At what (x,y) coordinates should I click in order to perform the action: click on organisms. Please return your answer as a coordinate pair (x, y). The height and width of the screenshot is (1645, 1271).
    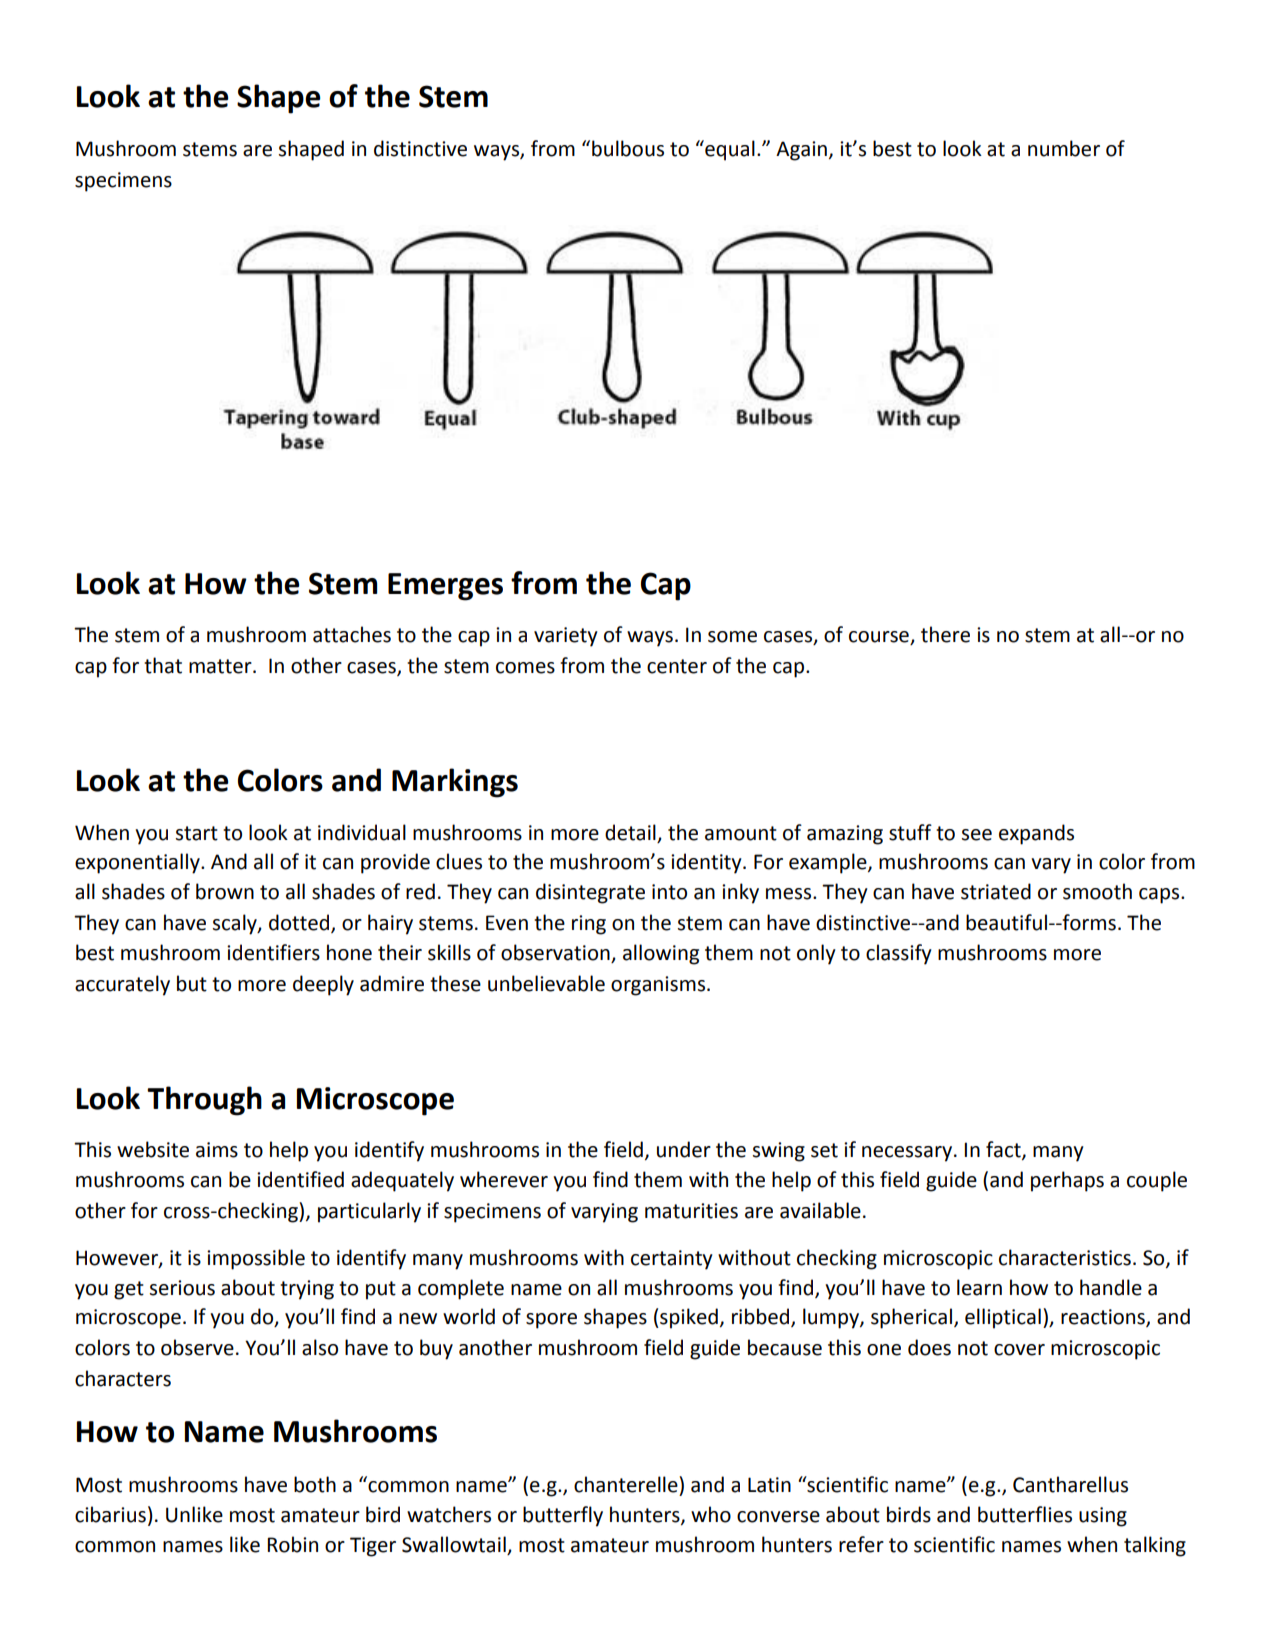
    Looking at the image, I should click on (659, 986).
